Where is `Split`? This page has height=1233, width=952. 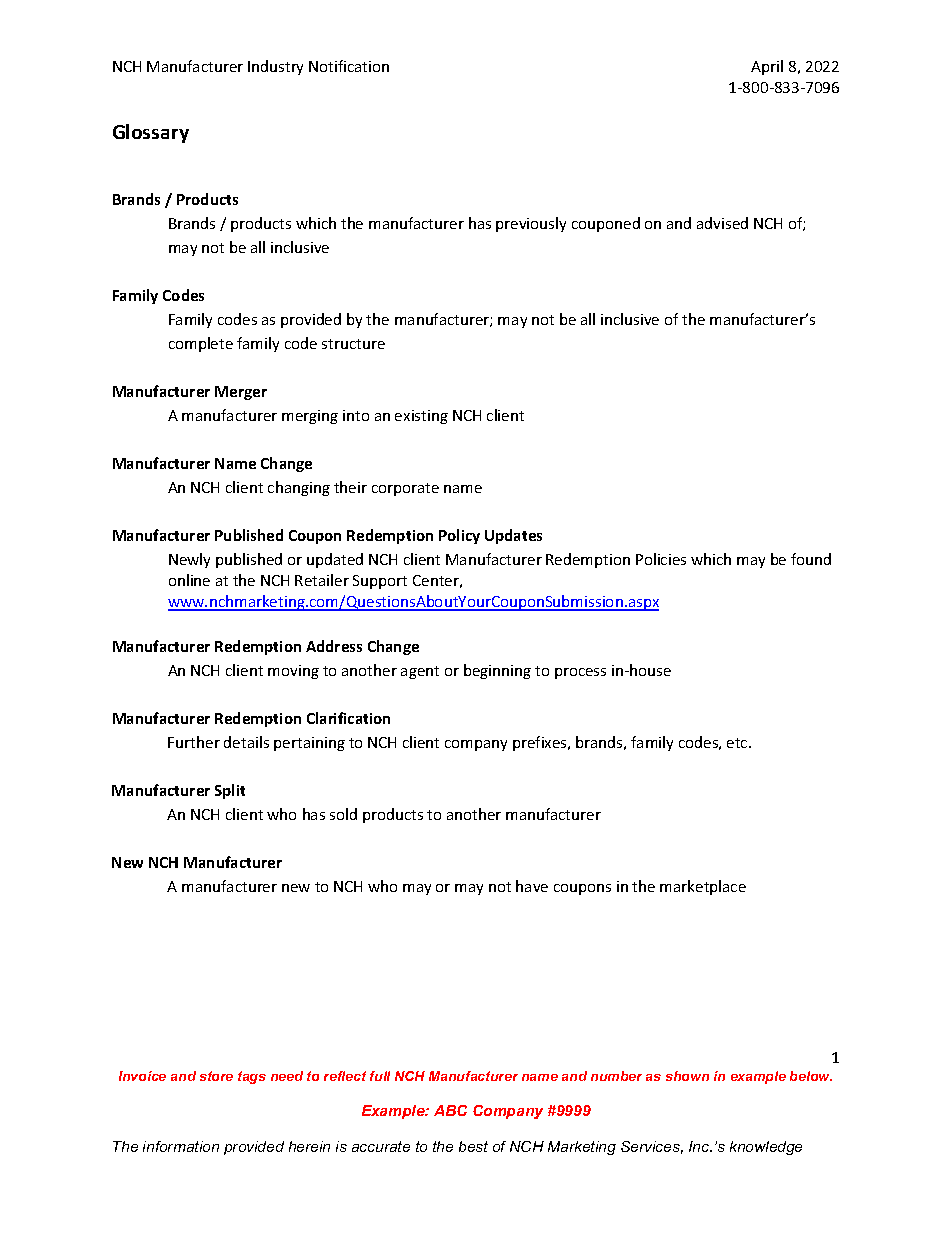
Split is located at coordinates (230, 791).
